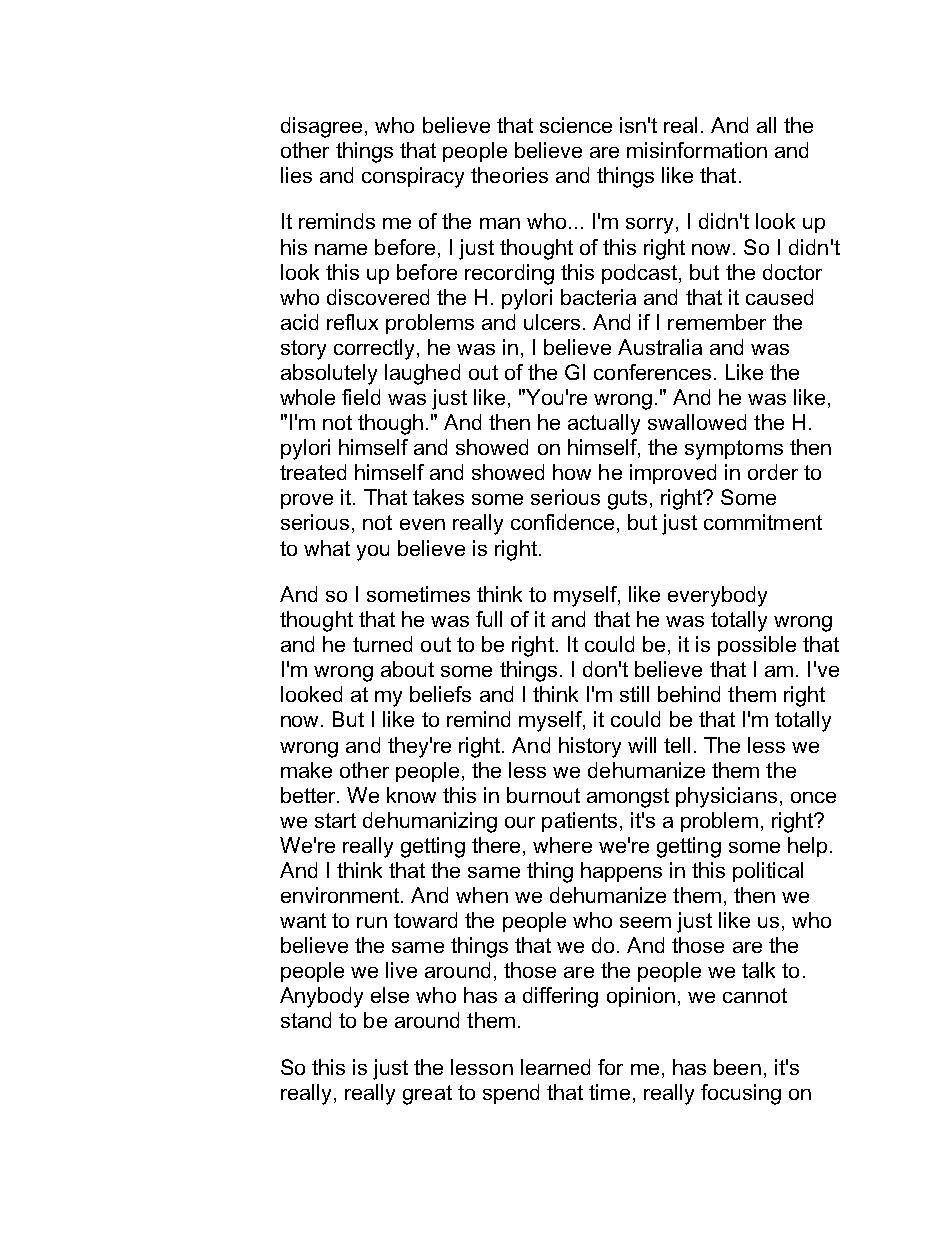  Describe the element at coordinates (306, 1020) in the screenshot. I see `stand` at that location.
